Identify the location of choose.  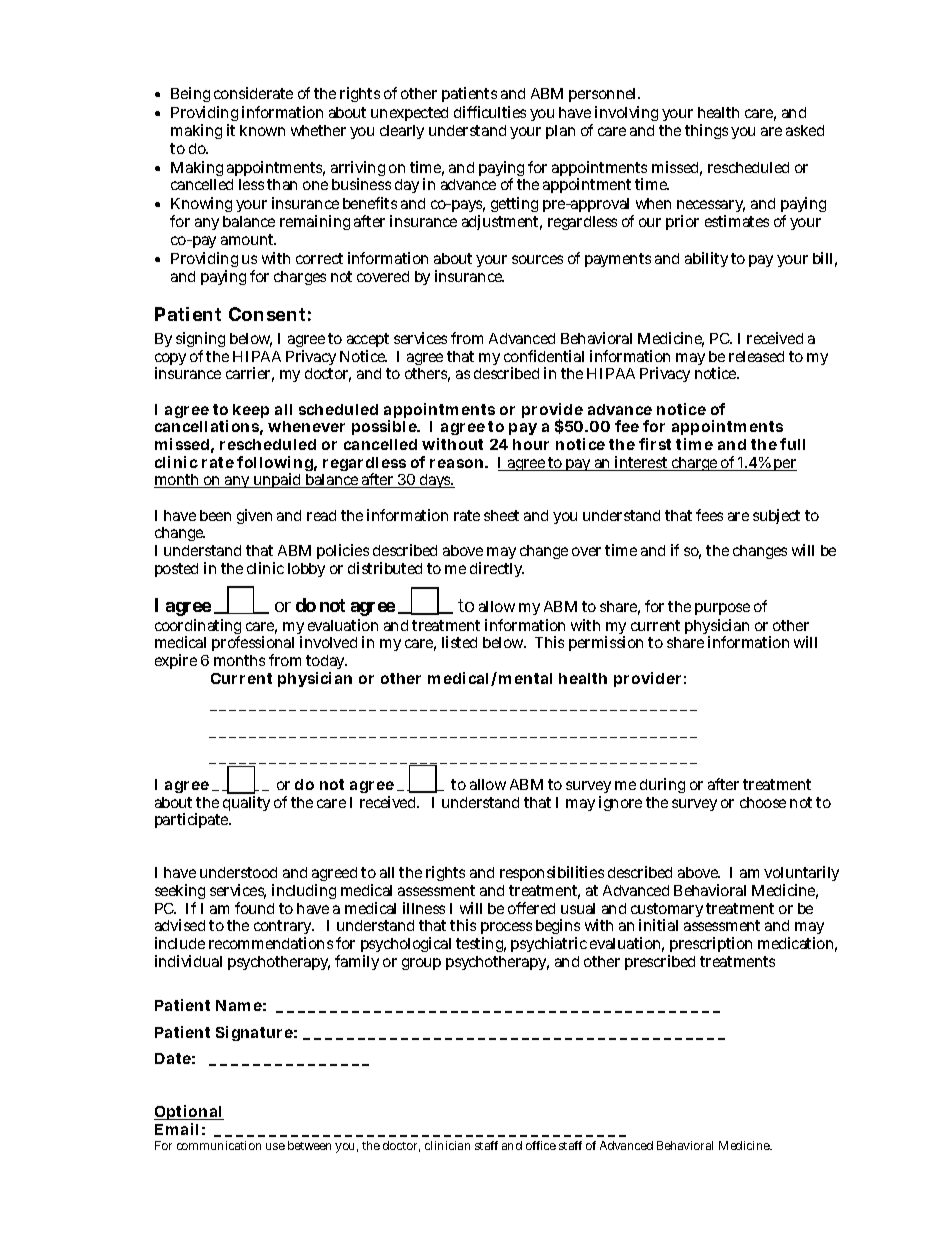
(763, 802).
